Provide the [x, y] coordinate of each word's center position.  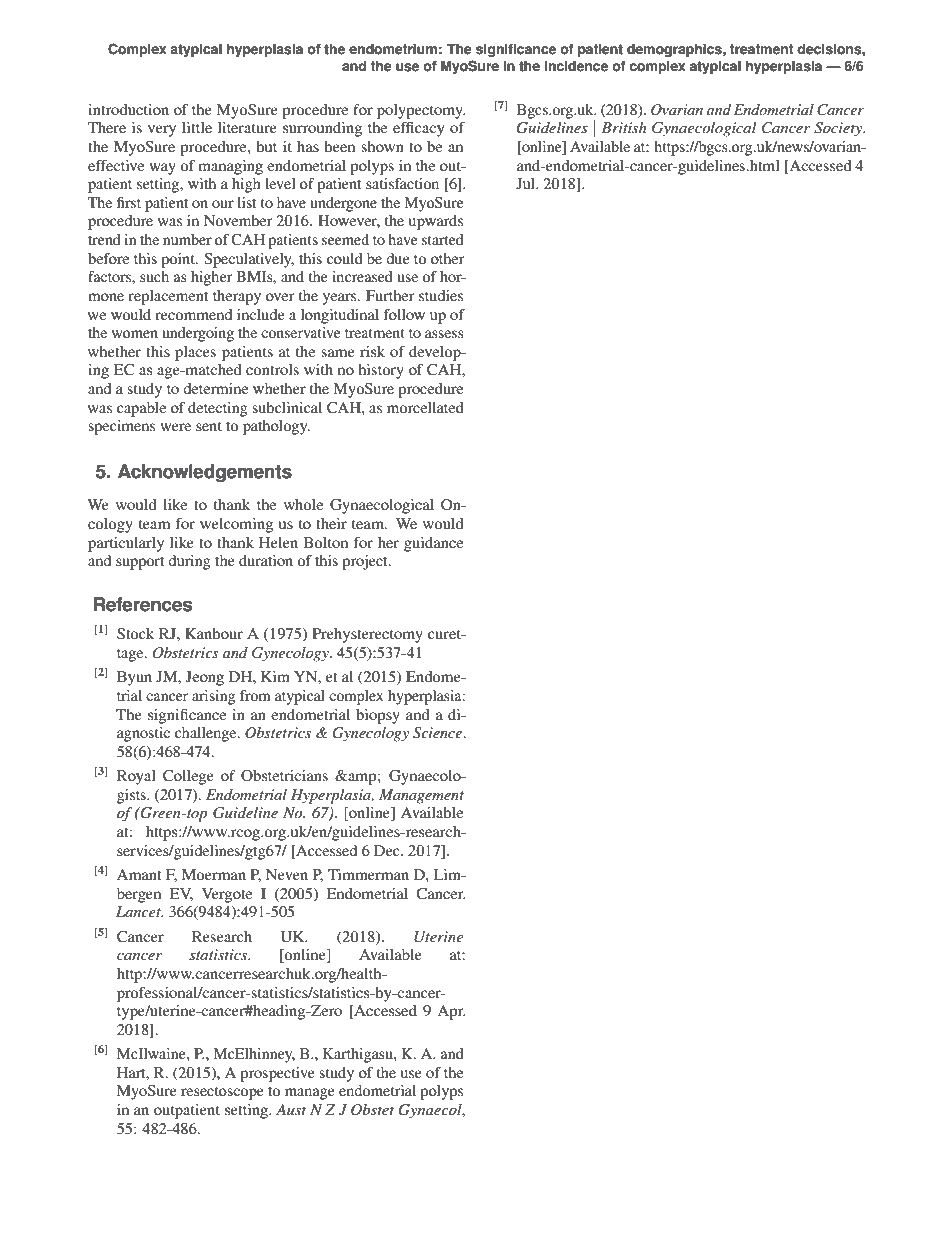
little [197, 127]
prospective [277, 1074]
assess [444, 334]
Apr [452, 1012]
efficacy [419, 129]
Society [839, 129]
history [381, 371]
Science [439, 733]
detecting [218, 409]
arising [213, 697]
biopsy [378, 716]
